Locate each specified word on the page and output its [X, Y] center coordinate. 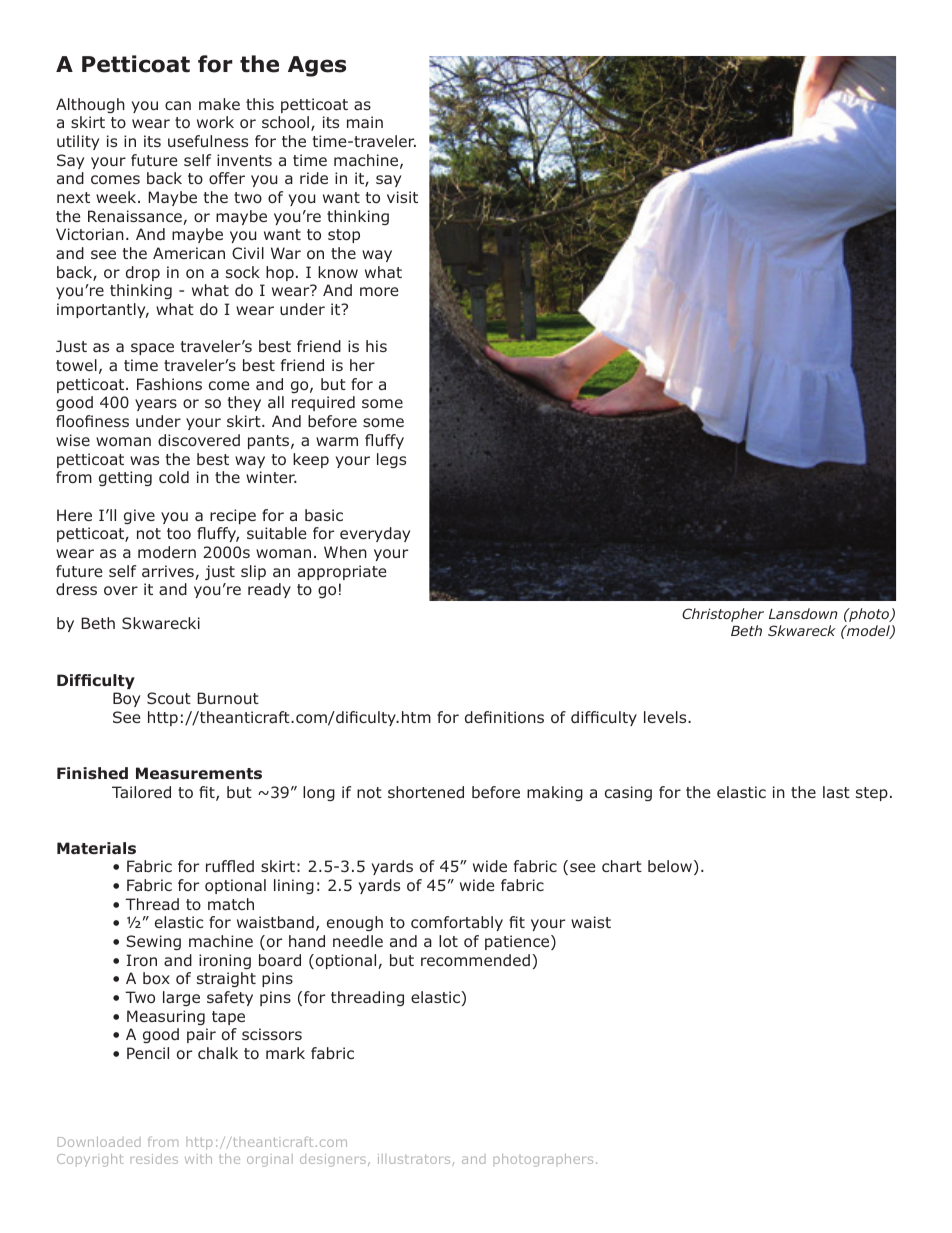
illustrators [415, 1160]
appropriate [342, 572]
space [152, 349]
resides [154, 1159]
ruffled [230, 866]
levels [666, 717]
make [219, 104]
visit [402, 197]
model [868, 632]
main [365, 122]
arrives [168, 571]
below [670, 866]
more [379, 292]
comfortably [457, 923]
